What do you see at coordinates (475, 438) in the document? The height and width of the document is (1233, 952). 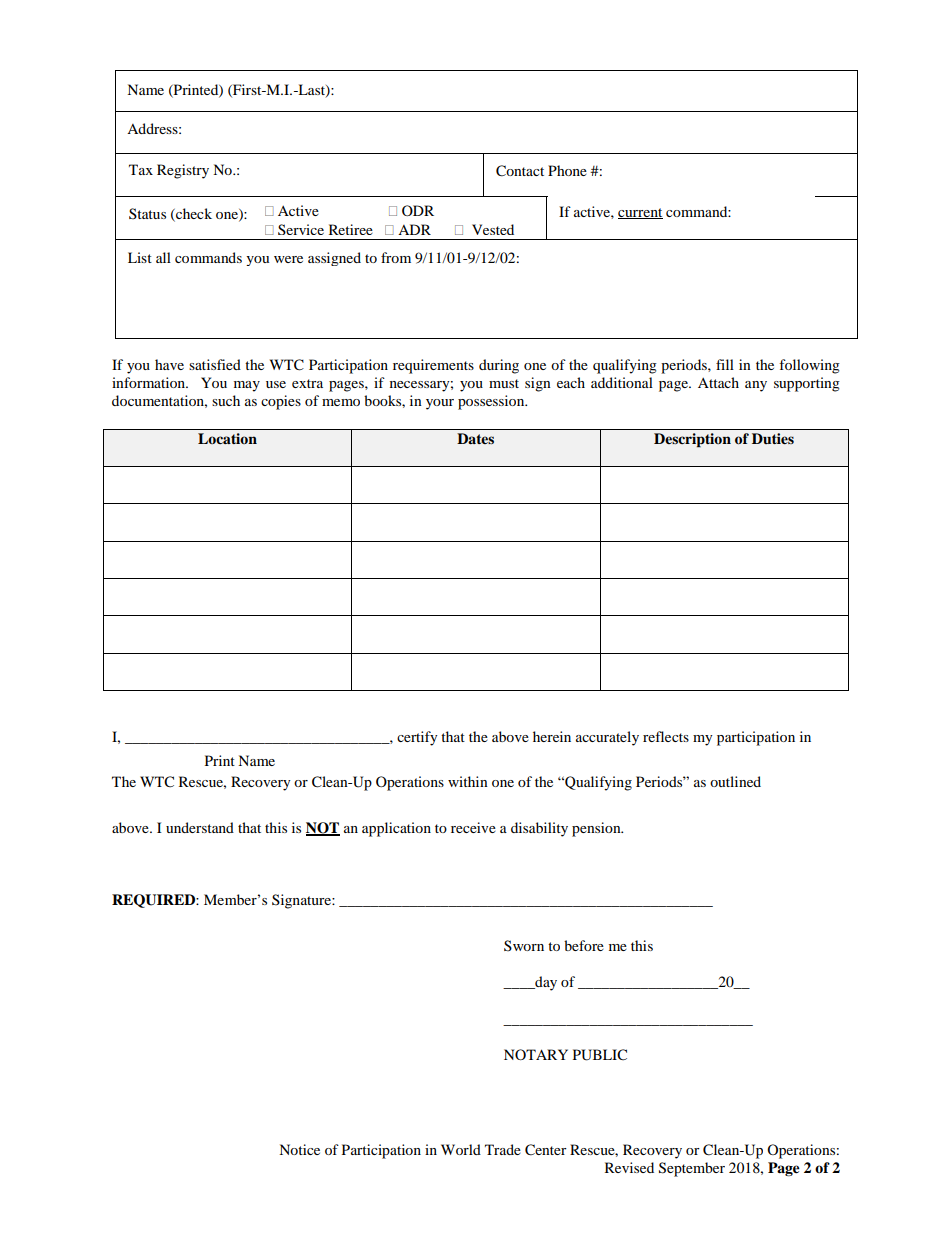 I see `Dates` at bounding box center [475, 438].
